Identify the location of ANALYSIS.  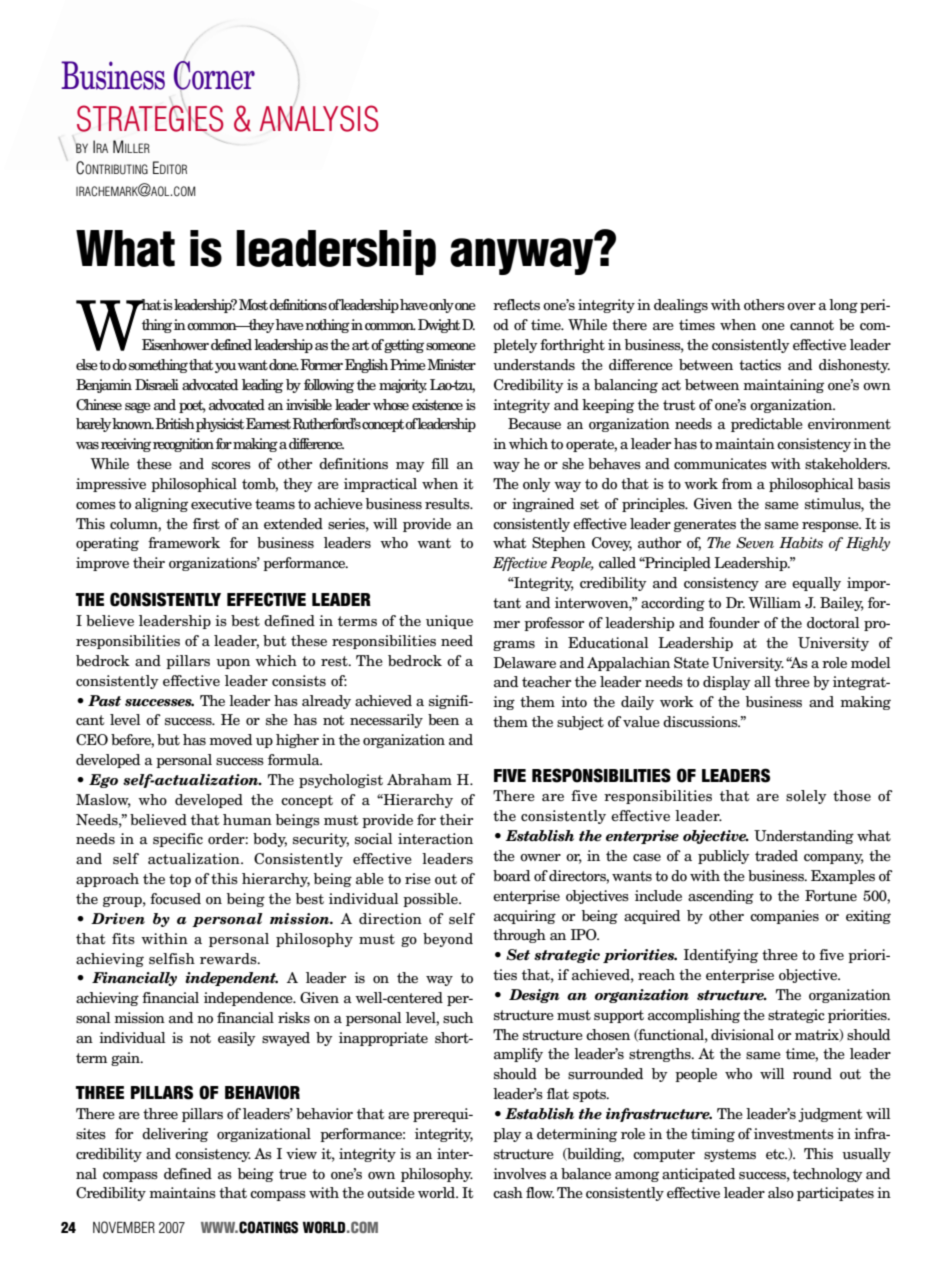
(319, 118).
